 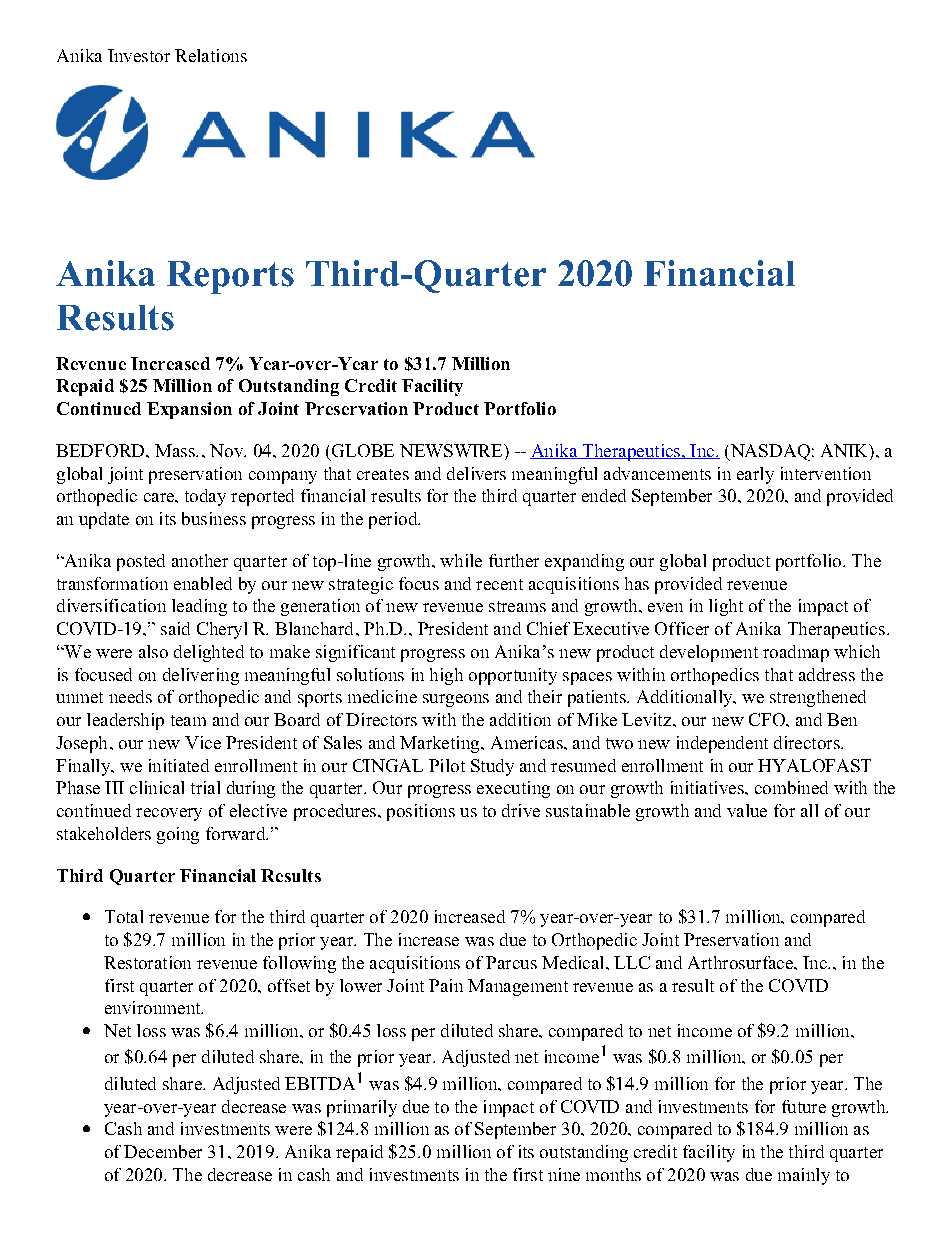 What do you see at coordinates (452, 450) in the screenshot?
I see `NEWSWIRE` at bounding box center [452, 450].
